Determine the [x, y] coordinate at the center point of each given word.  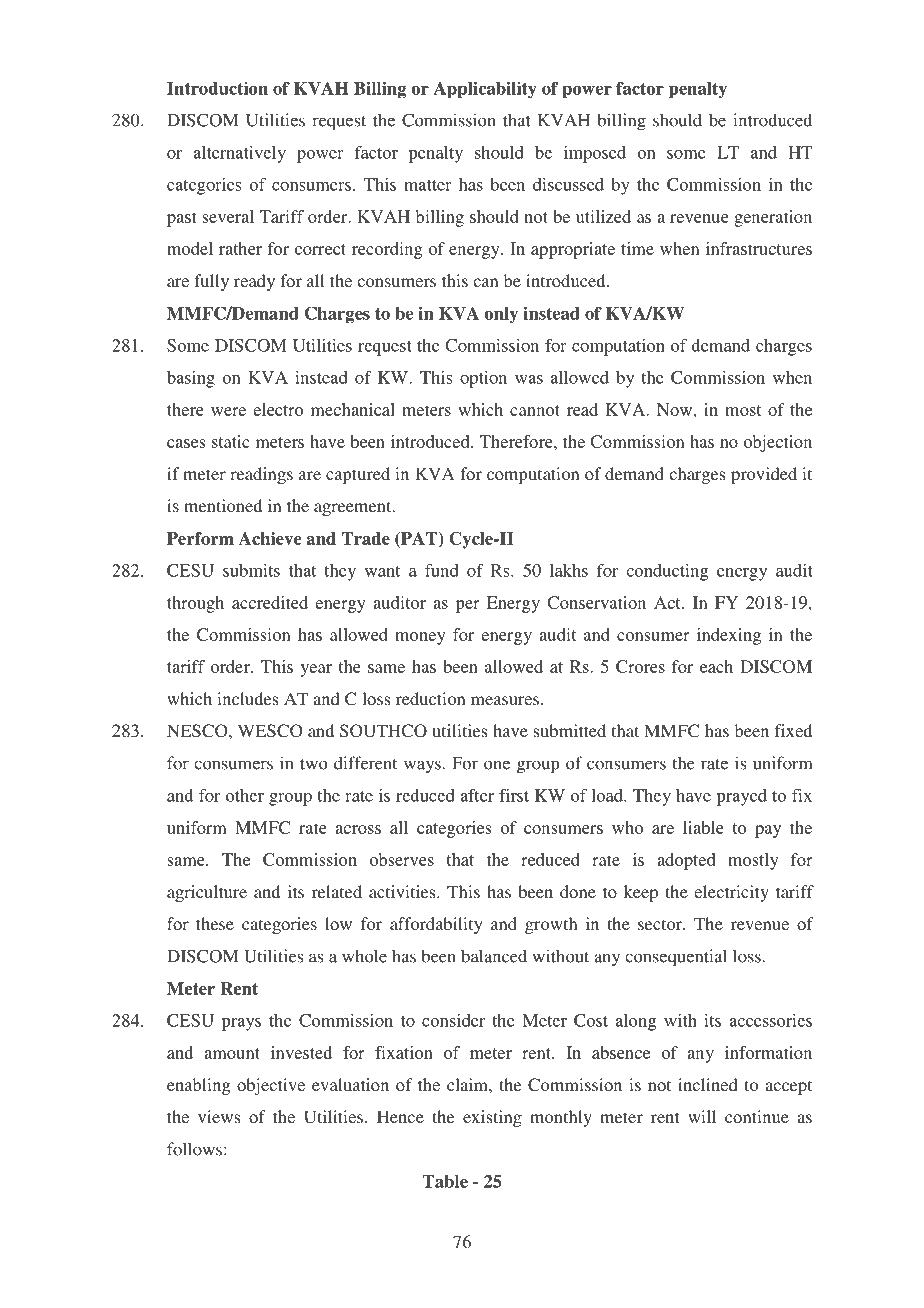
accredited [270, 602]
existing [492, 1118]
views [219, 1116]
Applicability [485, 90]
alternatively [239, 154]
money [420, 638]
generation [773, 218]
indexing [729, 636]
